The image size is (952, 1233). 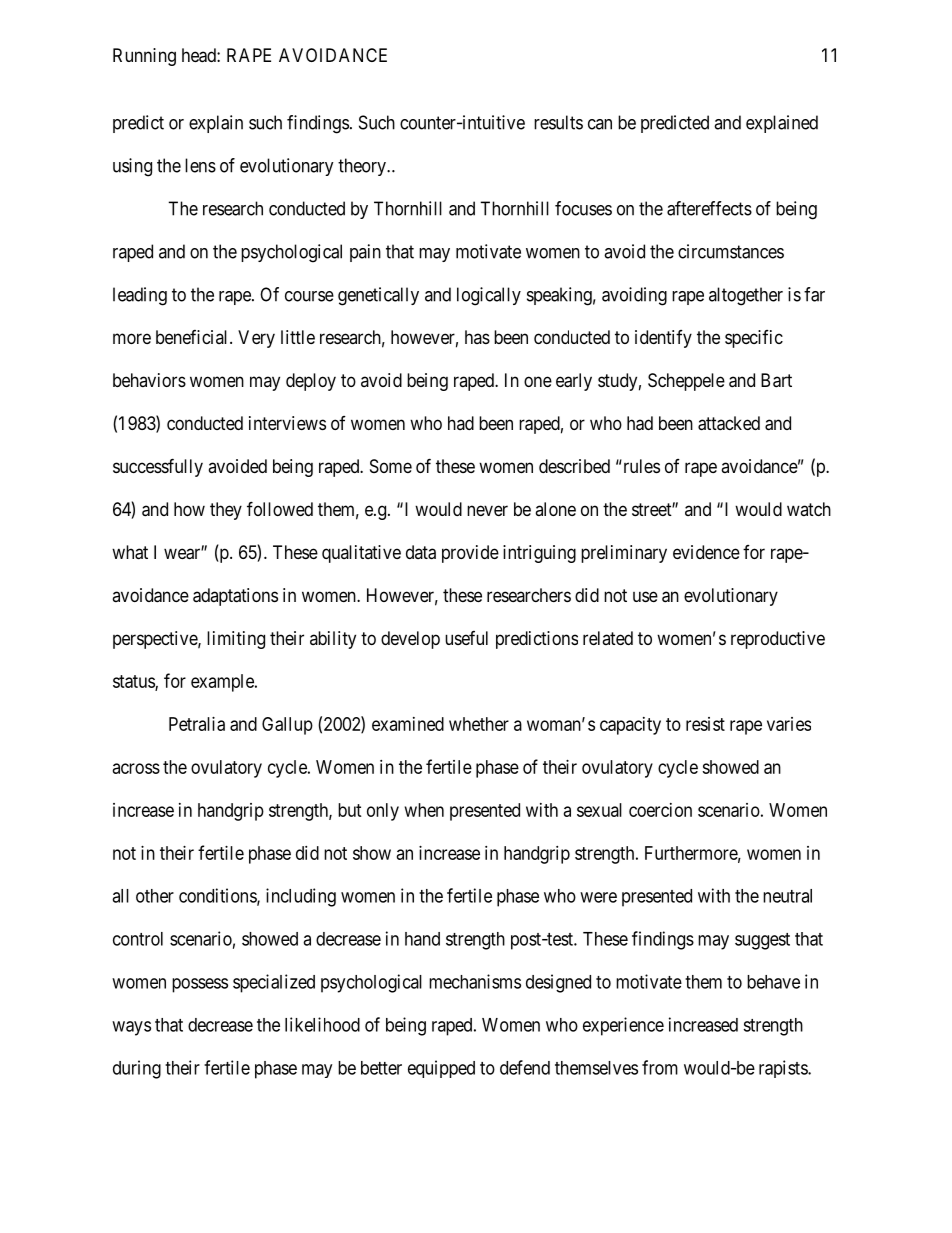 What do you see at coordinates (287, 726) in the page?
I see `Gallup` at bounding box center [287, 726].
